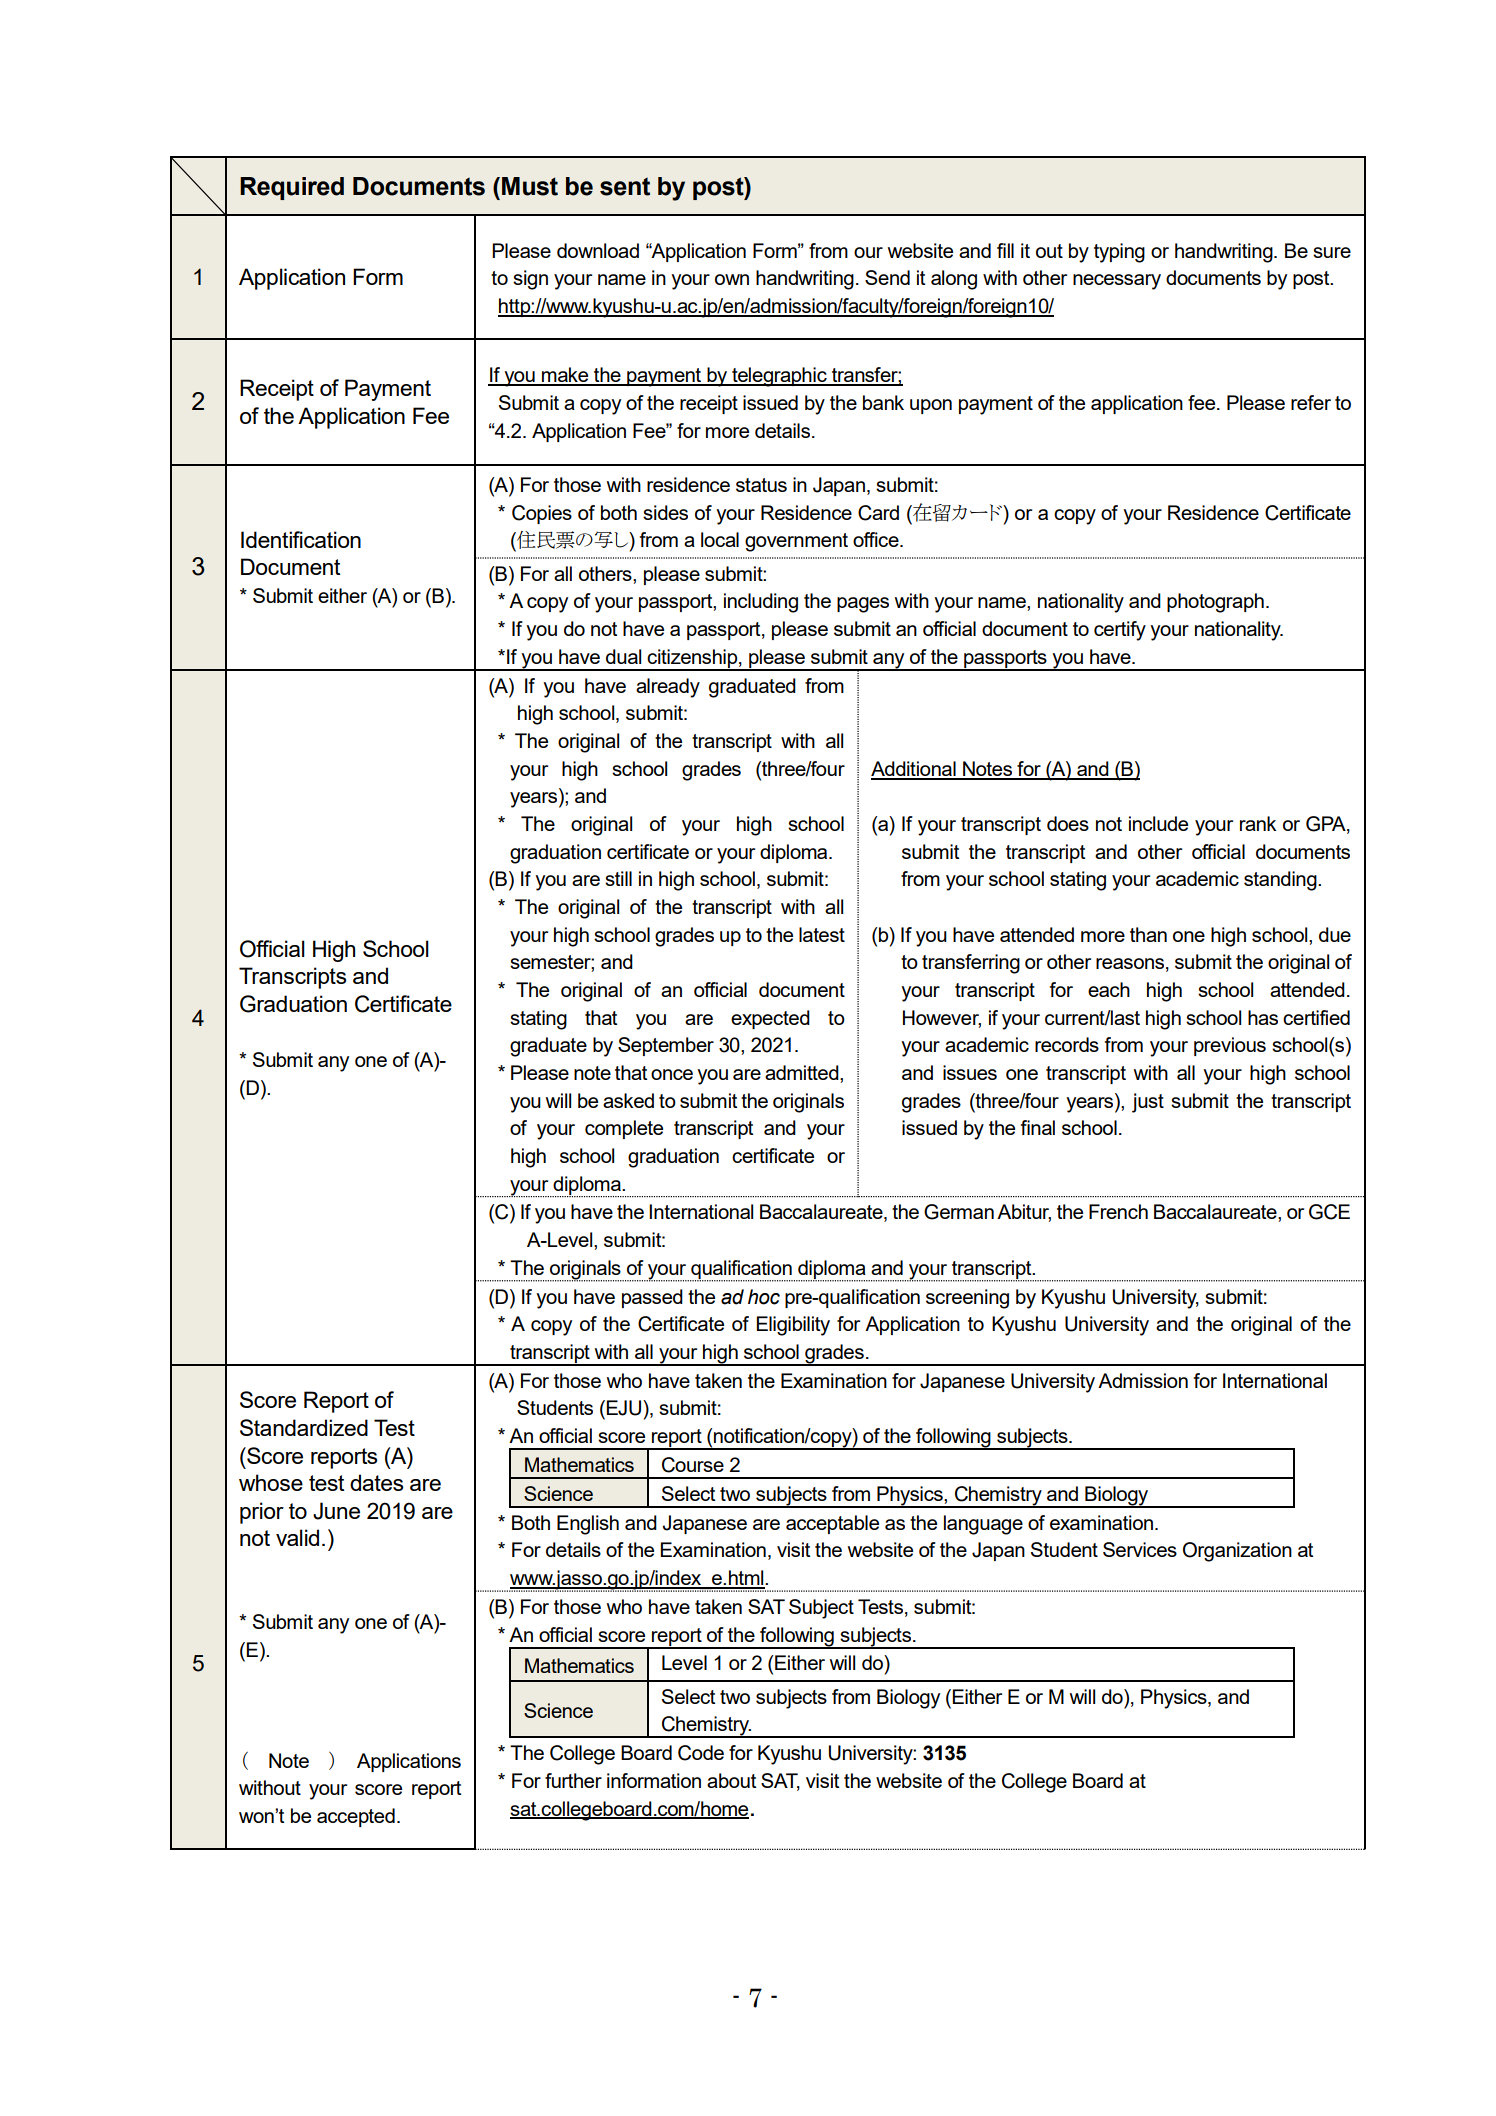 The height and width of the page is (2116, 1496). Describe the element at coordinates (292, 188) in the page. I see `Required` at that location.
